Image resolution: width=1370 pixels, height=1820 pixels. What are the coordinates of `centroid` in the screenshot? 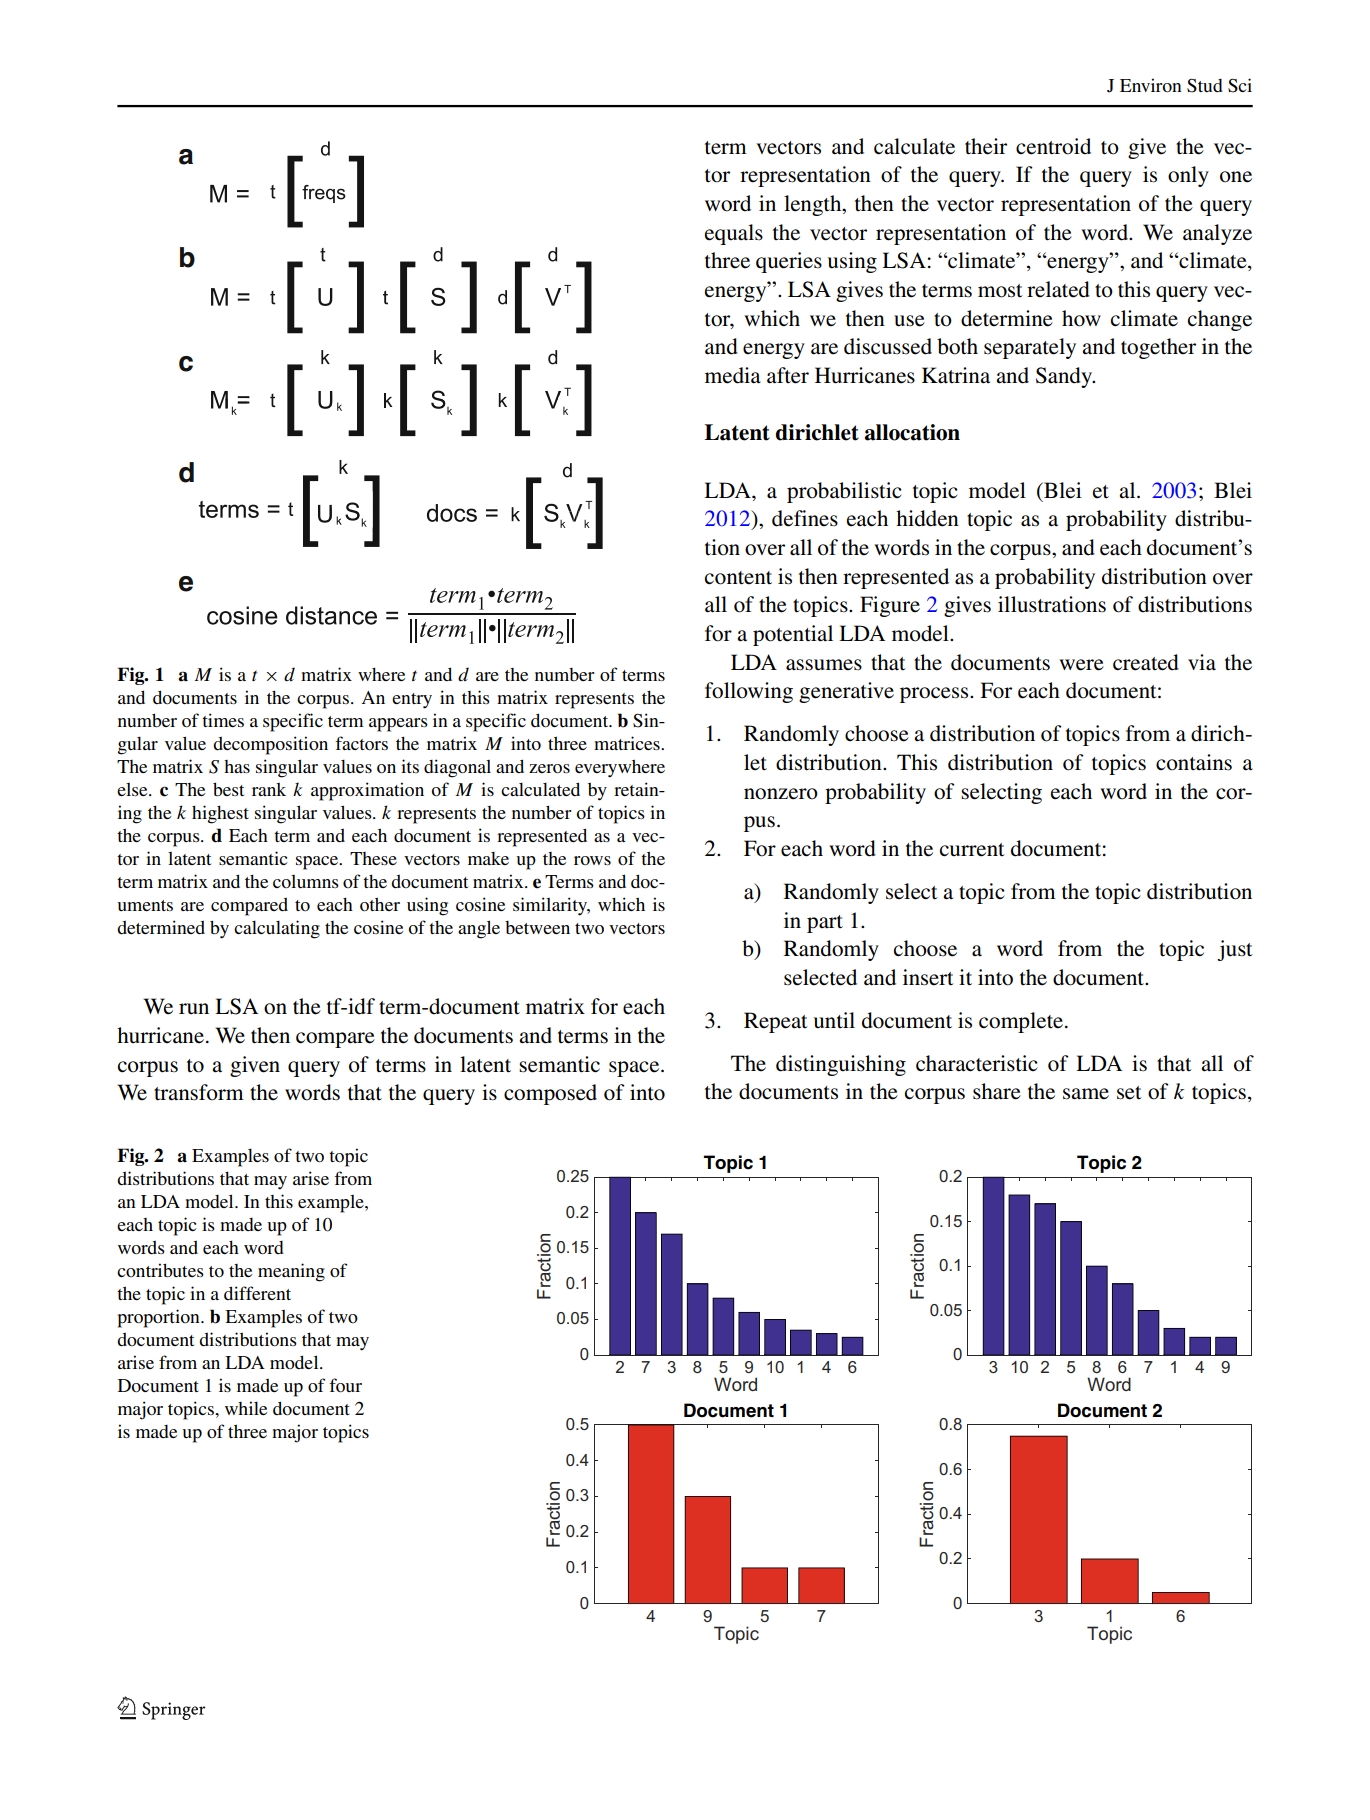 It's located at (1053, 146).
